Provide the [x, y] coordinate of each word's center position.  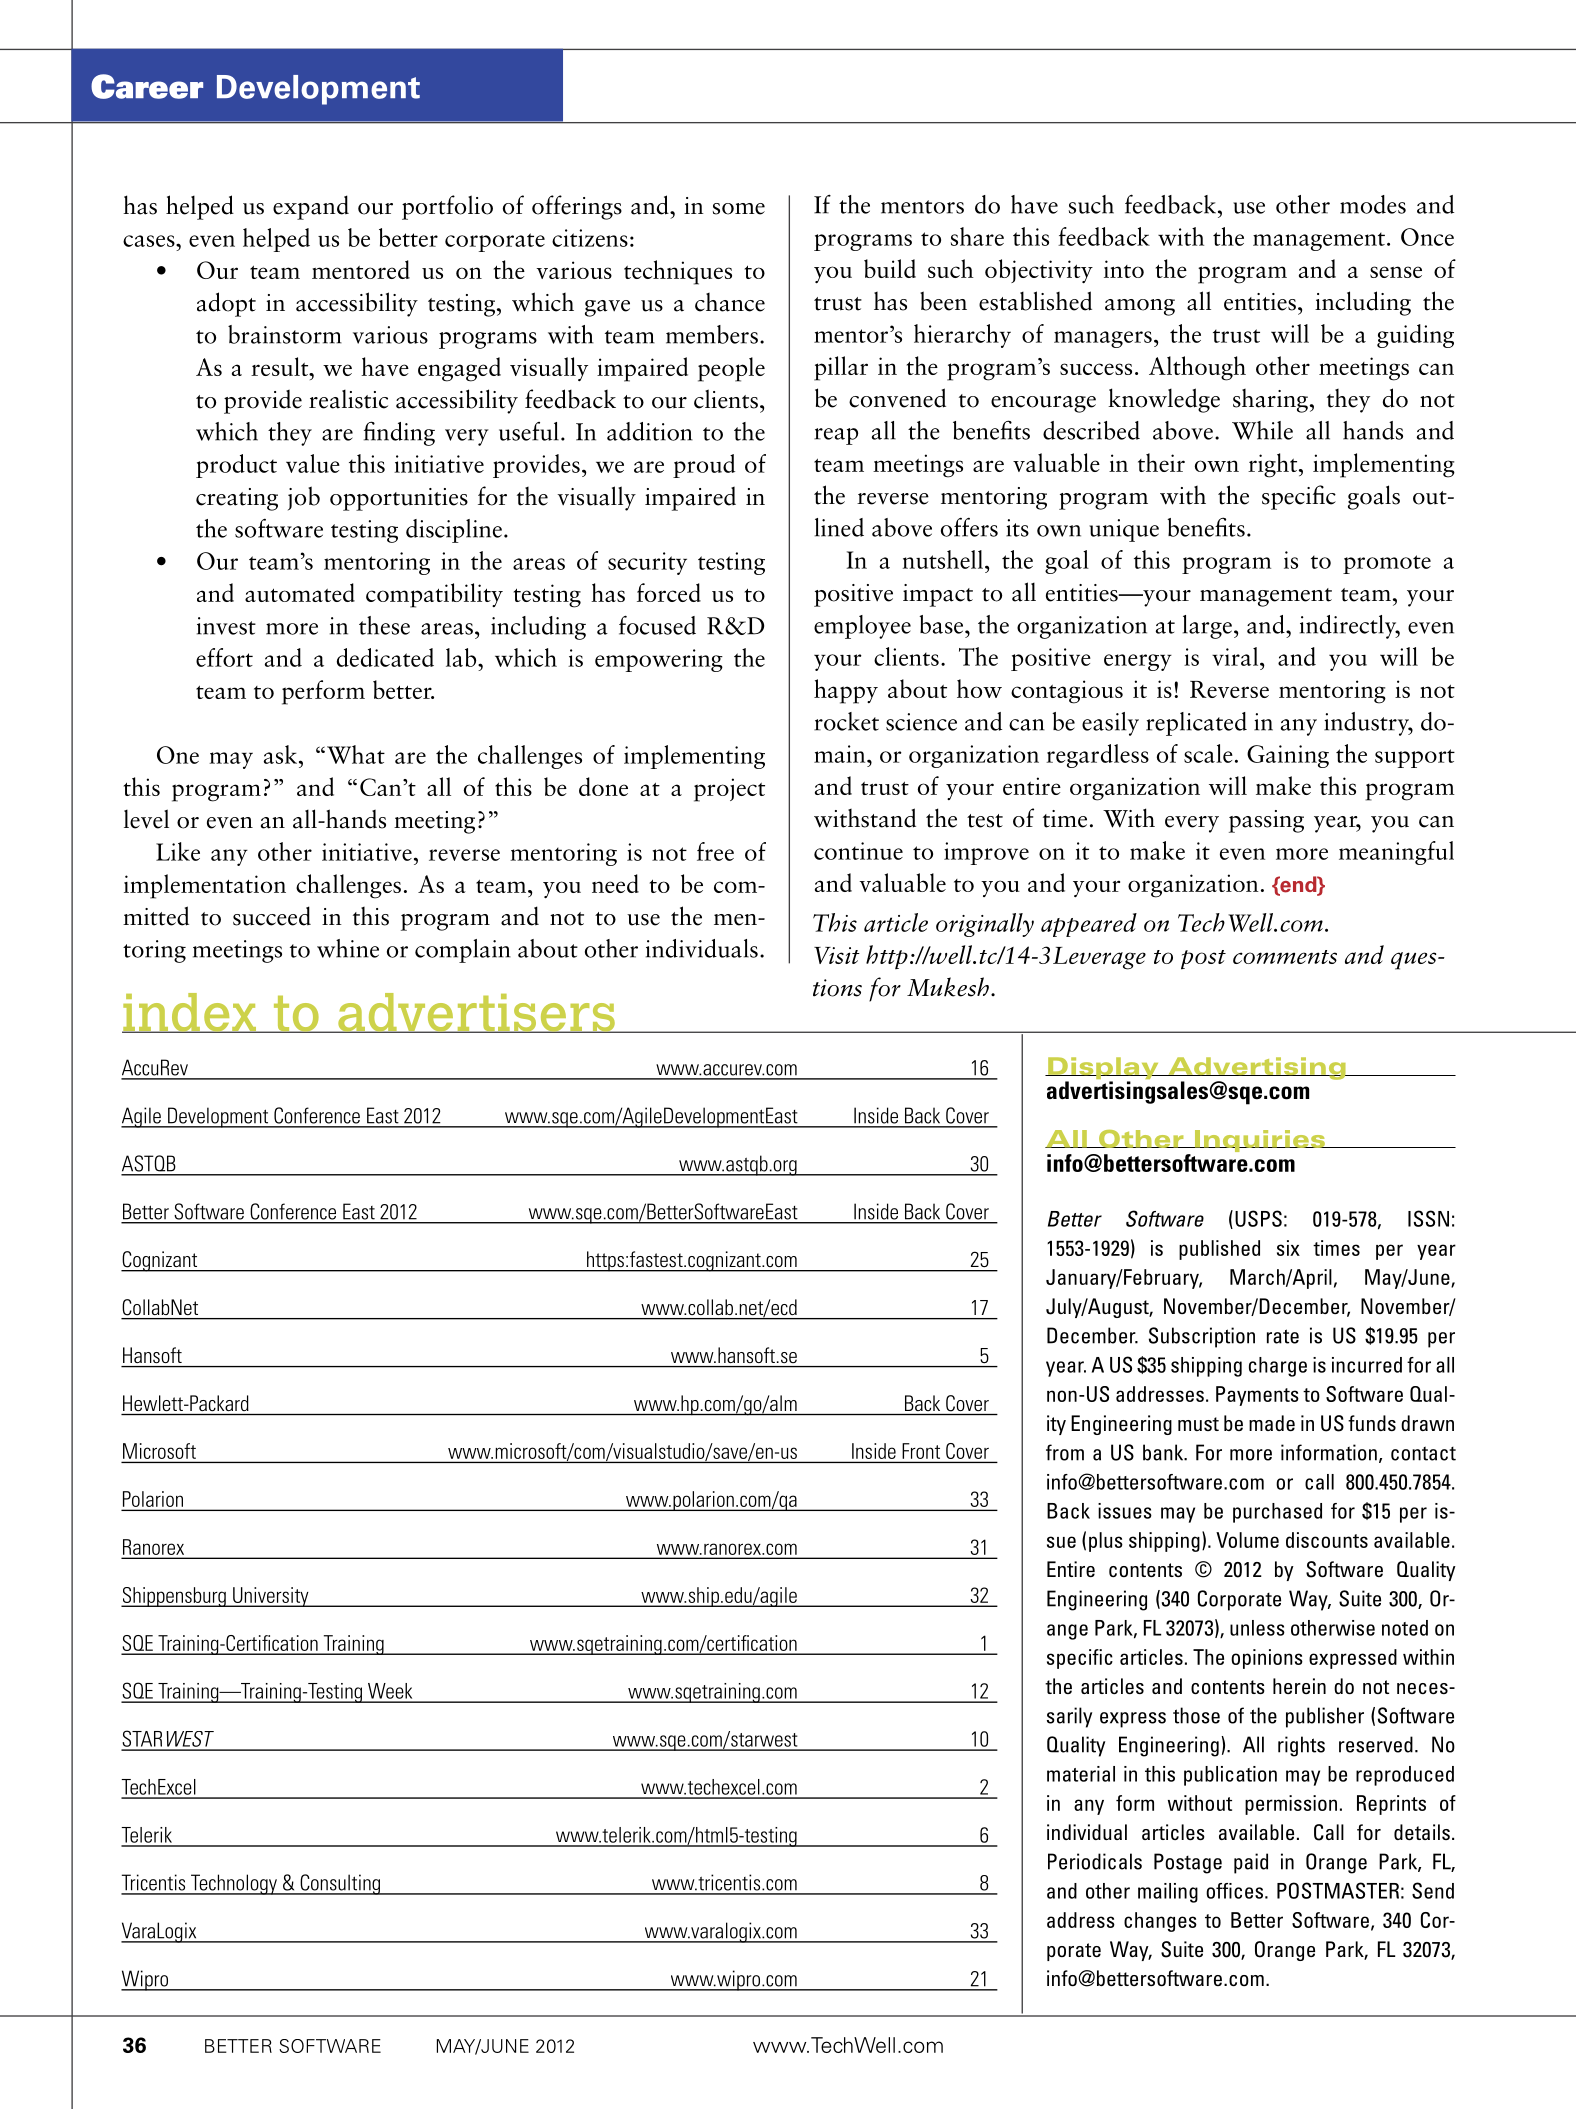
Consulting [340, 1884]
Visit [837, 955]
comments [1285, 957]
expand [311, 207]
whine [348, 948]
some [739, 209]
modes [1373, 204]
